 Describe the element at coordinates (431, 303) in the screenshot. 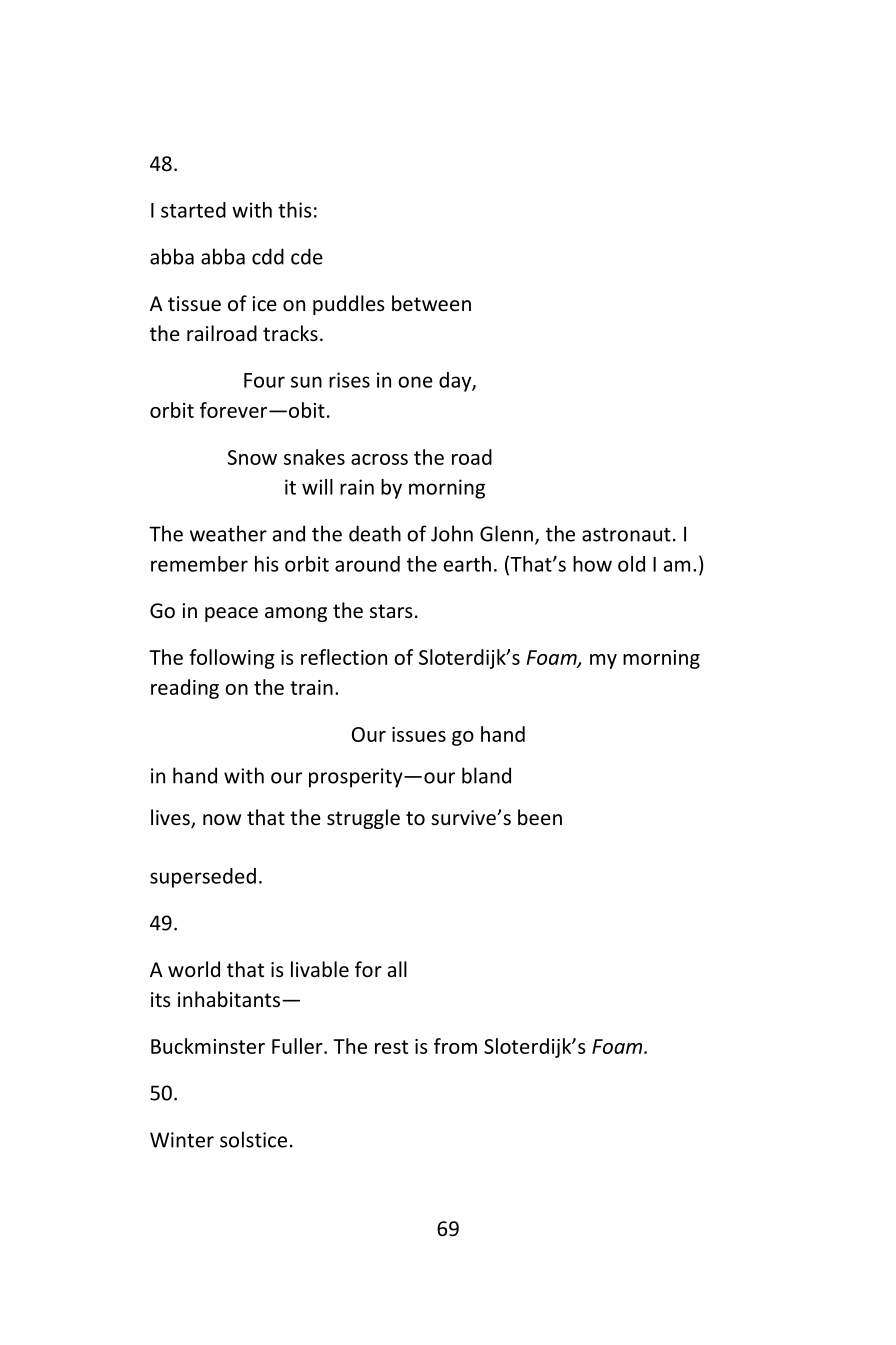

I see `between` at that location.
